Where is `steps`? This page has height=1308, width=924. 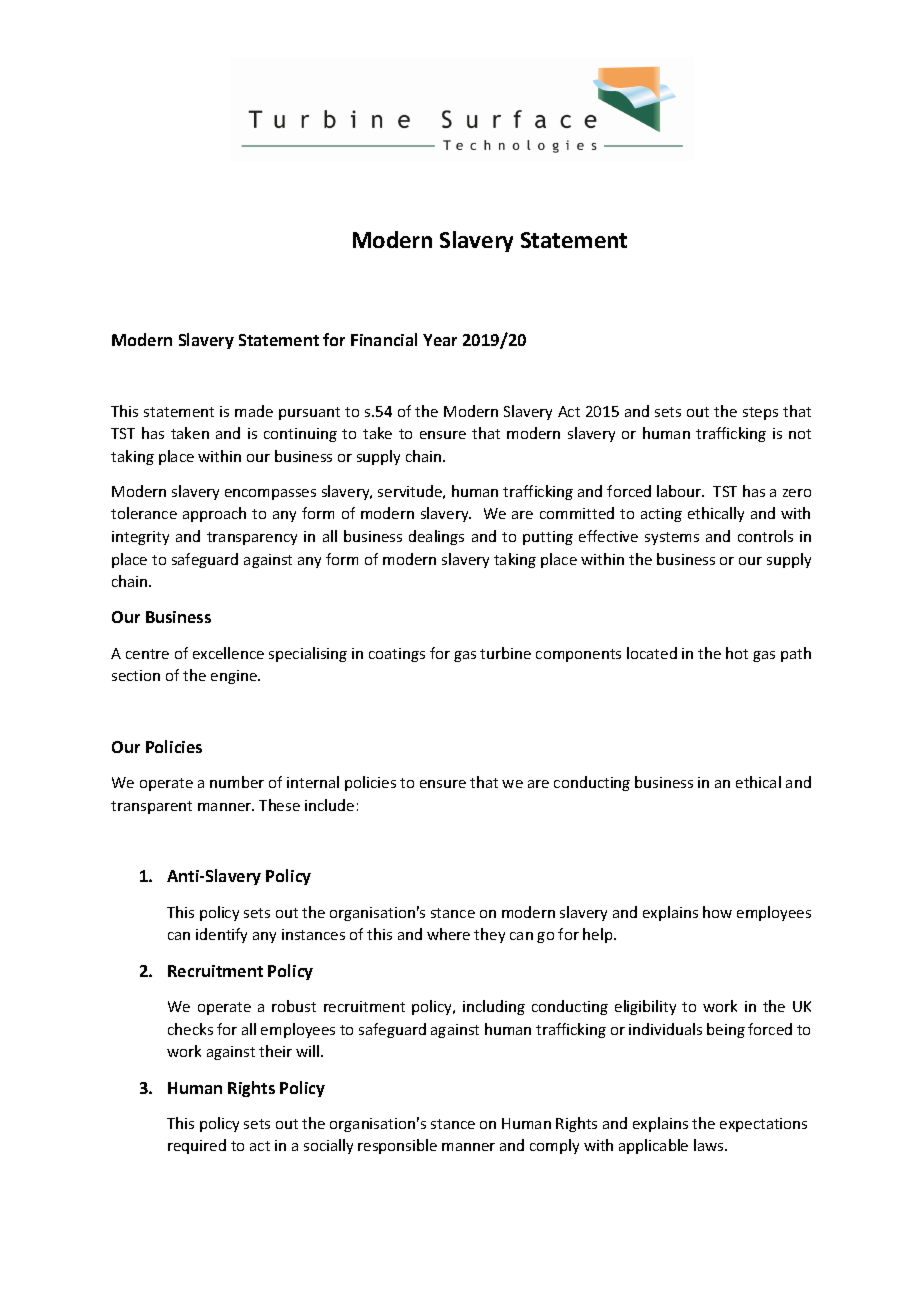 steps is located at coordinates (760, 413).
